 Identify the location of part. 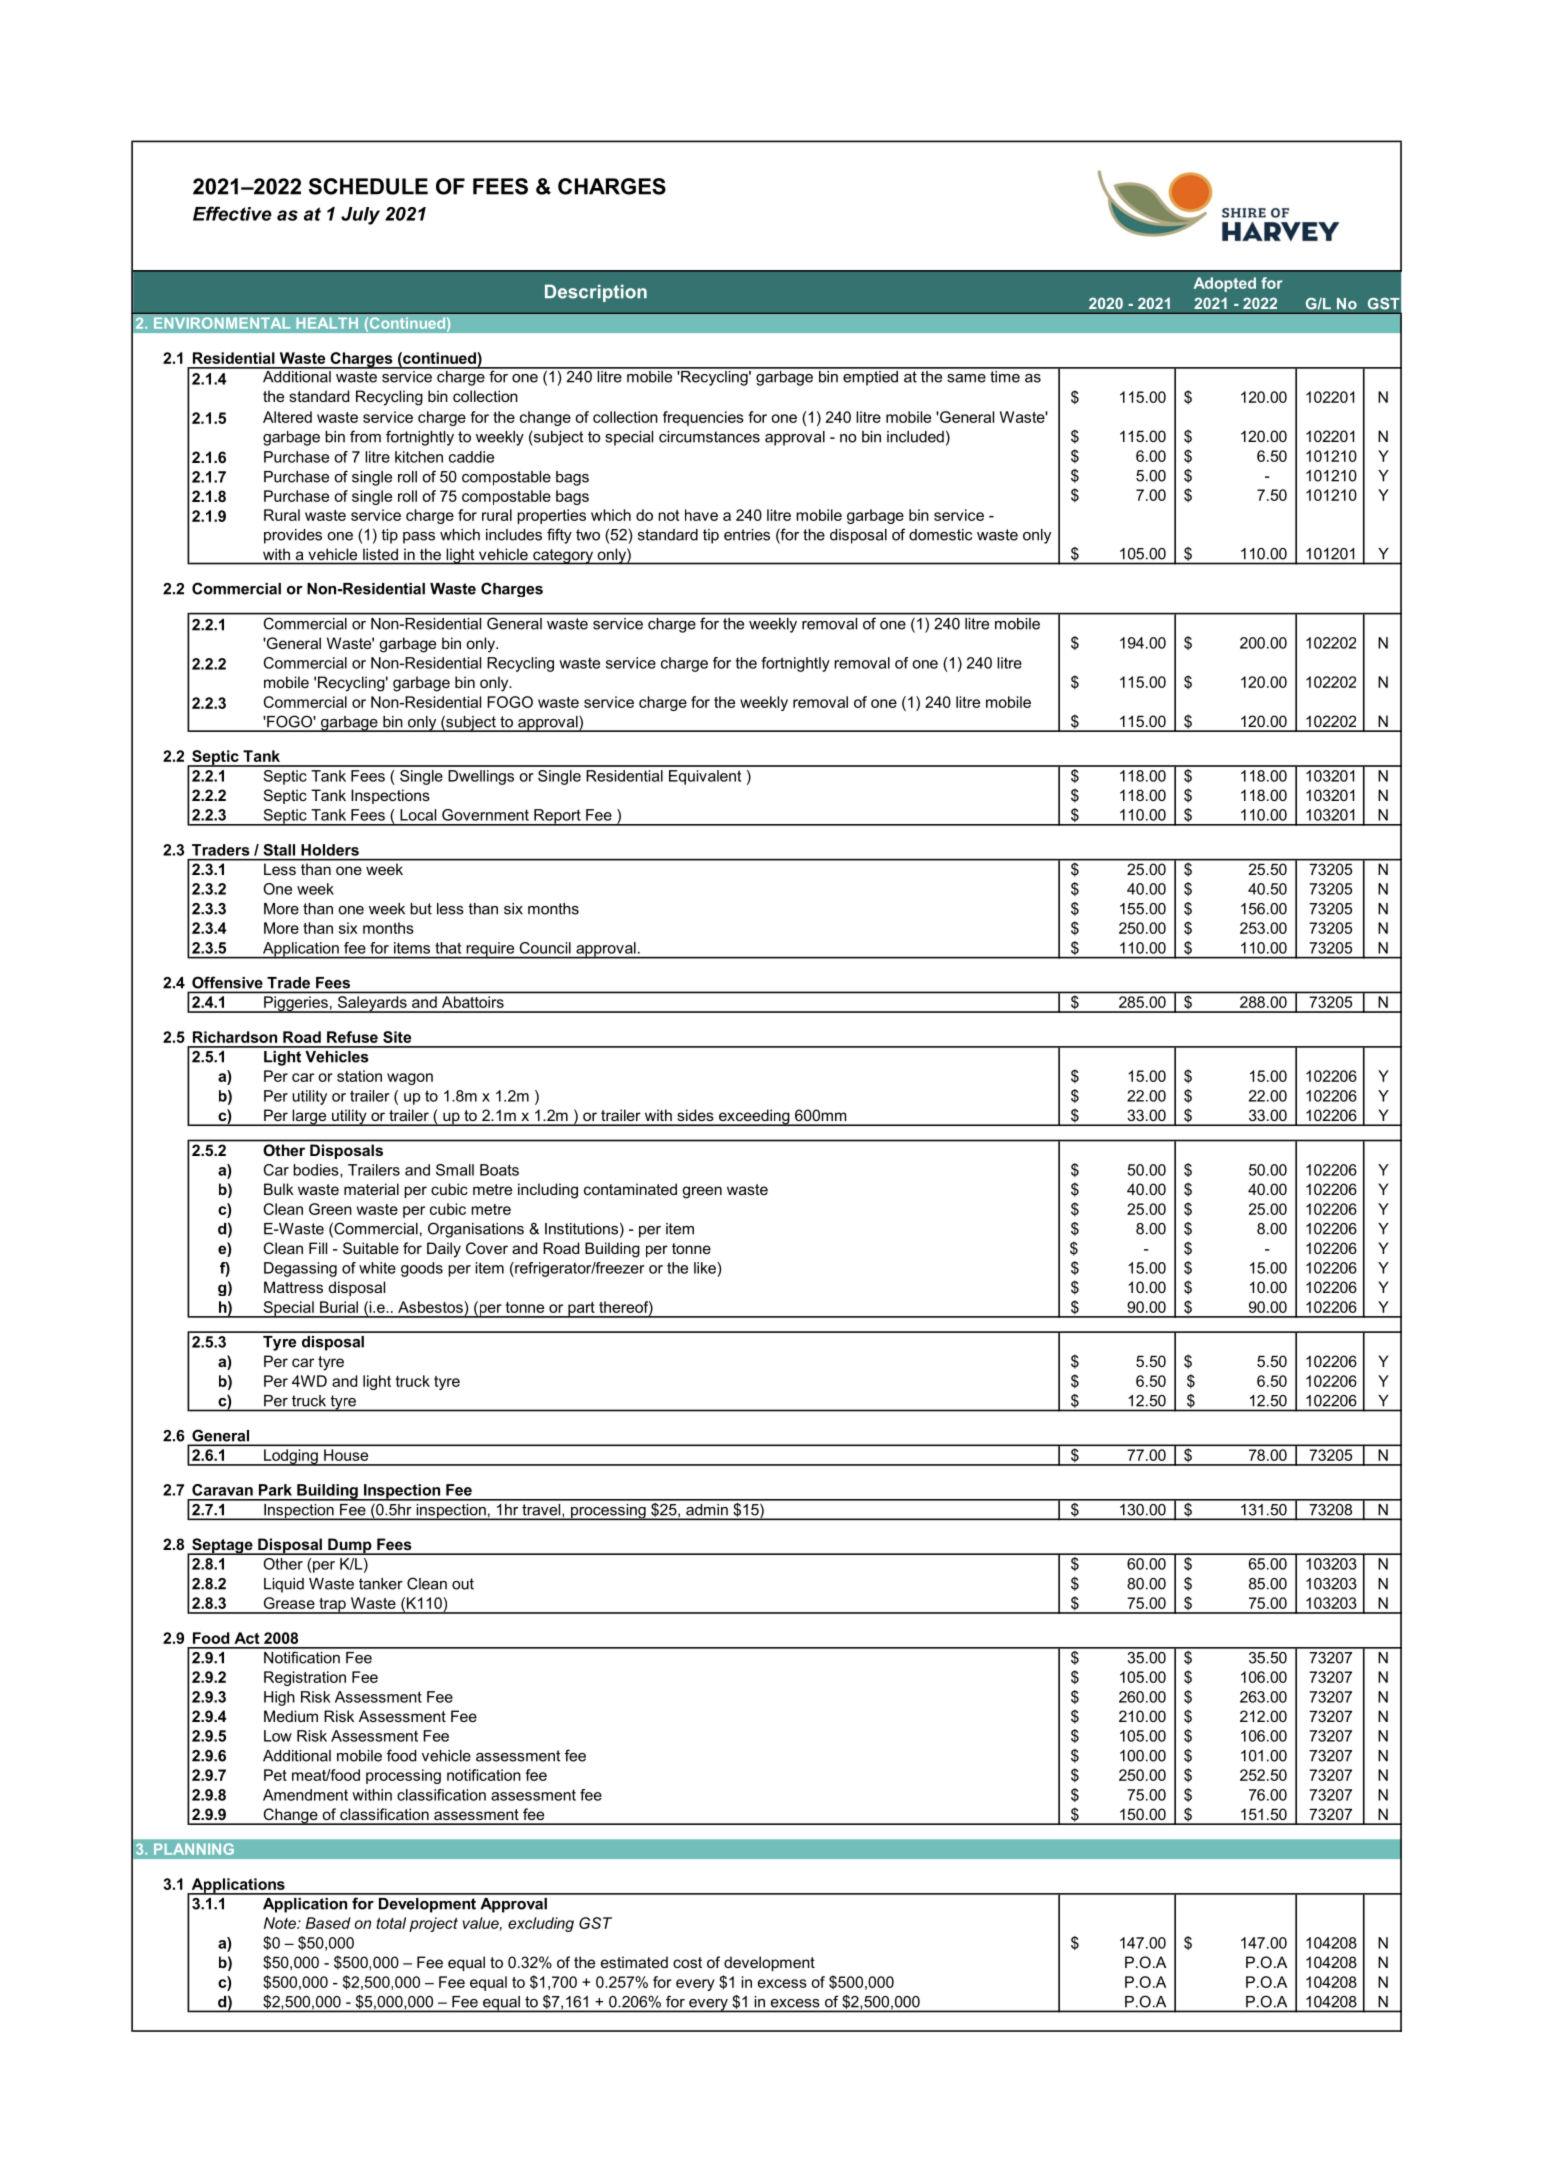
(581, 1310).
